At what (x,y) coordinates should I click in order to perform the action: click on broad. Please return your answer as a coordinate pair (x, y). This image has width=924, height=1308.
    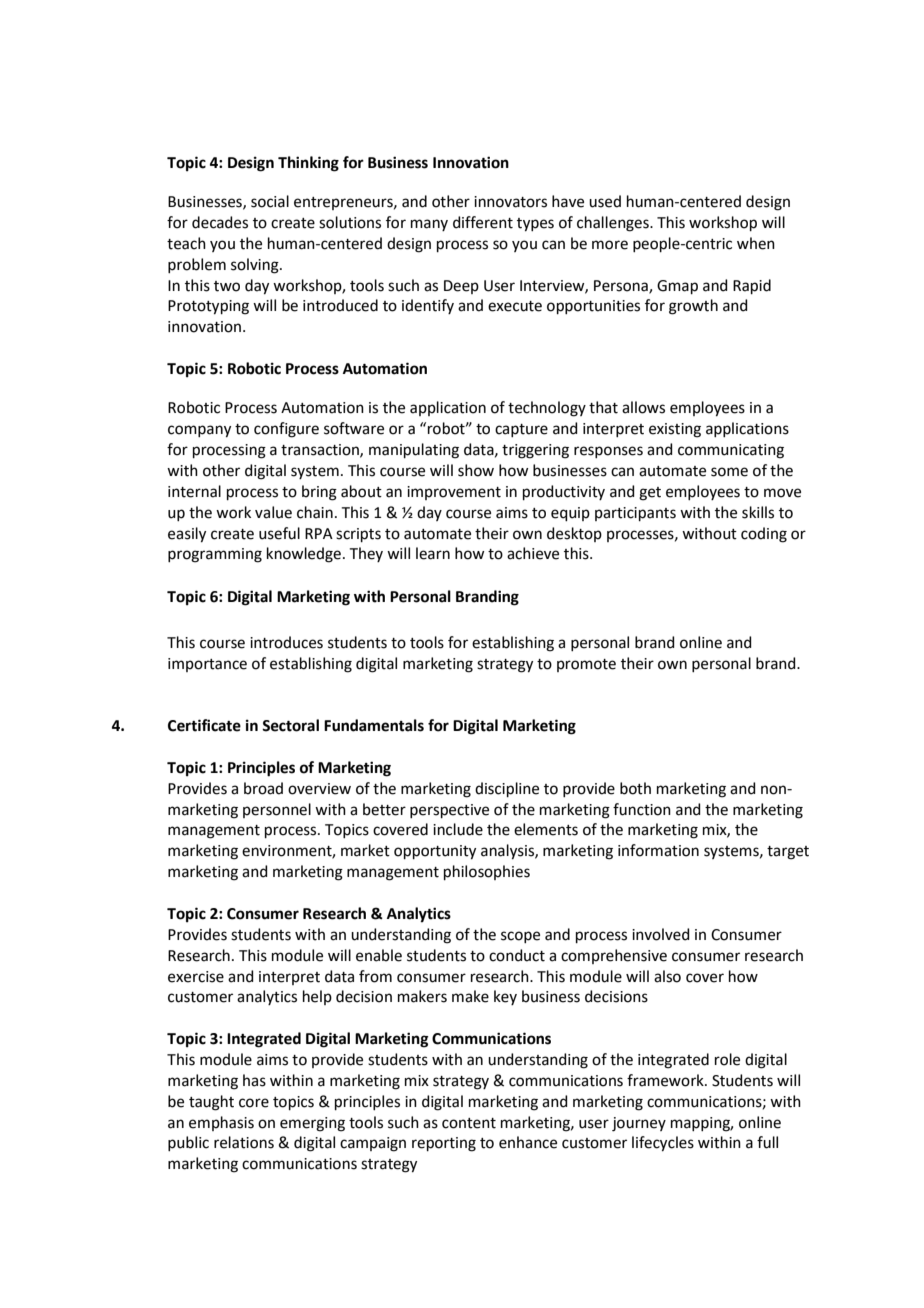
    Looking at the image, I should click on (263, 788).
